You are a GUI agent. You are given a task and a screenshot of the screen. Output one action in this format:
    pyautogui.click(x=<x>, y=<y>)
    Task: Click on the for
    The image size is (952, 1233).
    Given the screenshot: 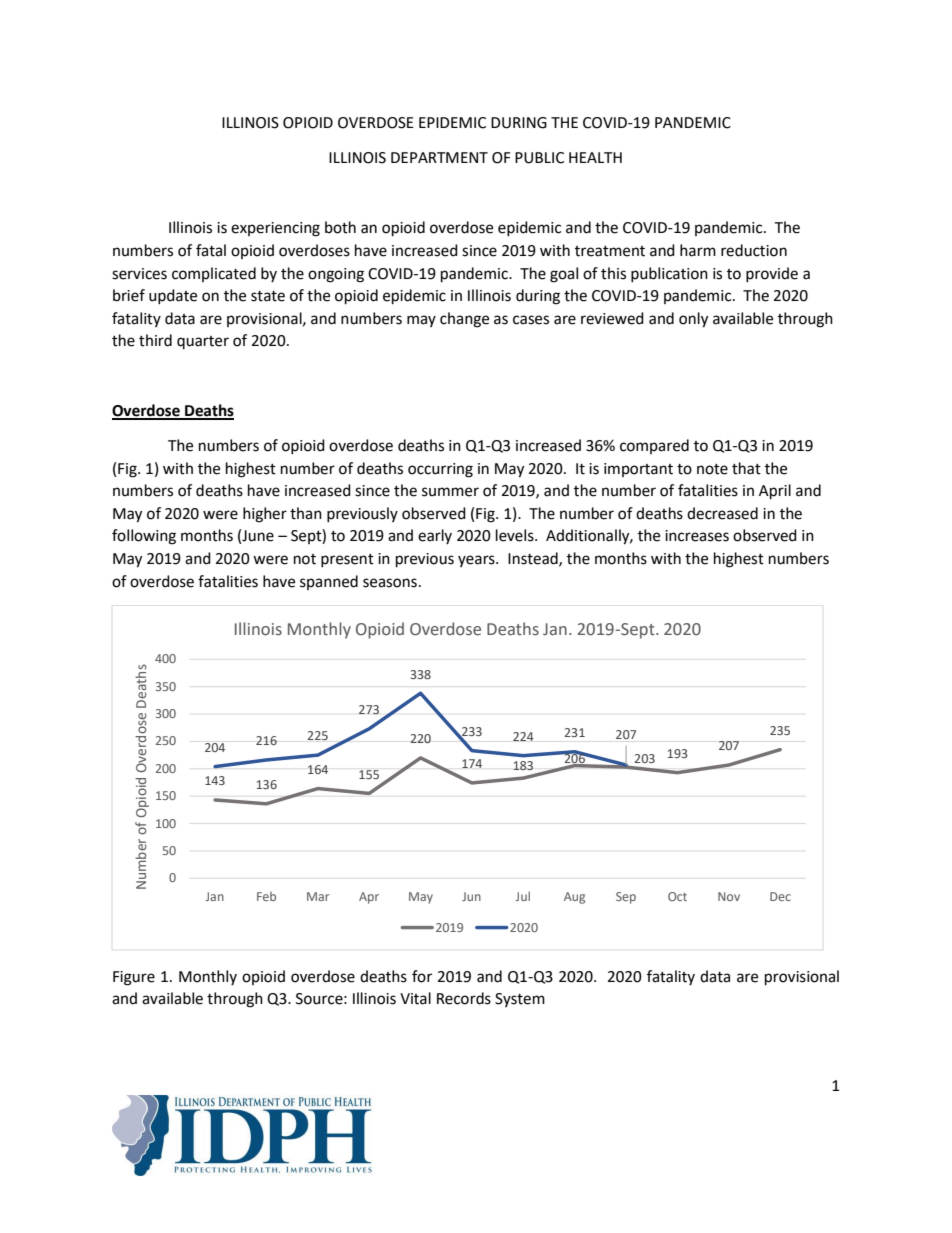 What is the action you would take?
    pyautogui.click(x=422, y=976)
